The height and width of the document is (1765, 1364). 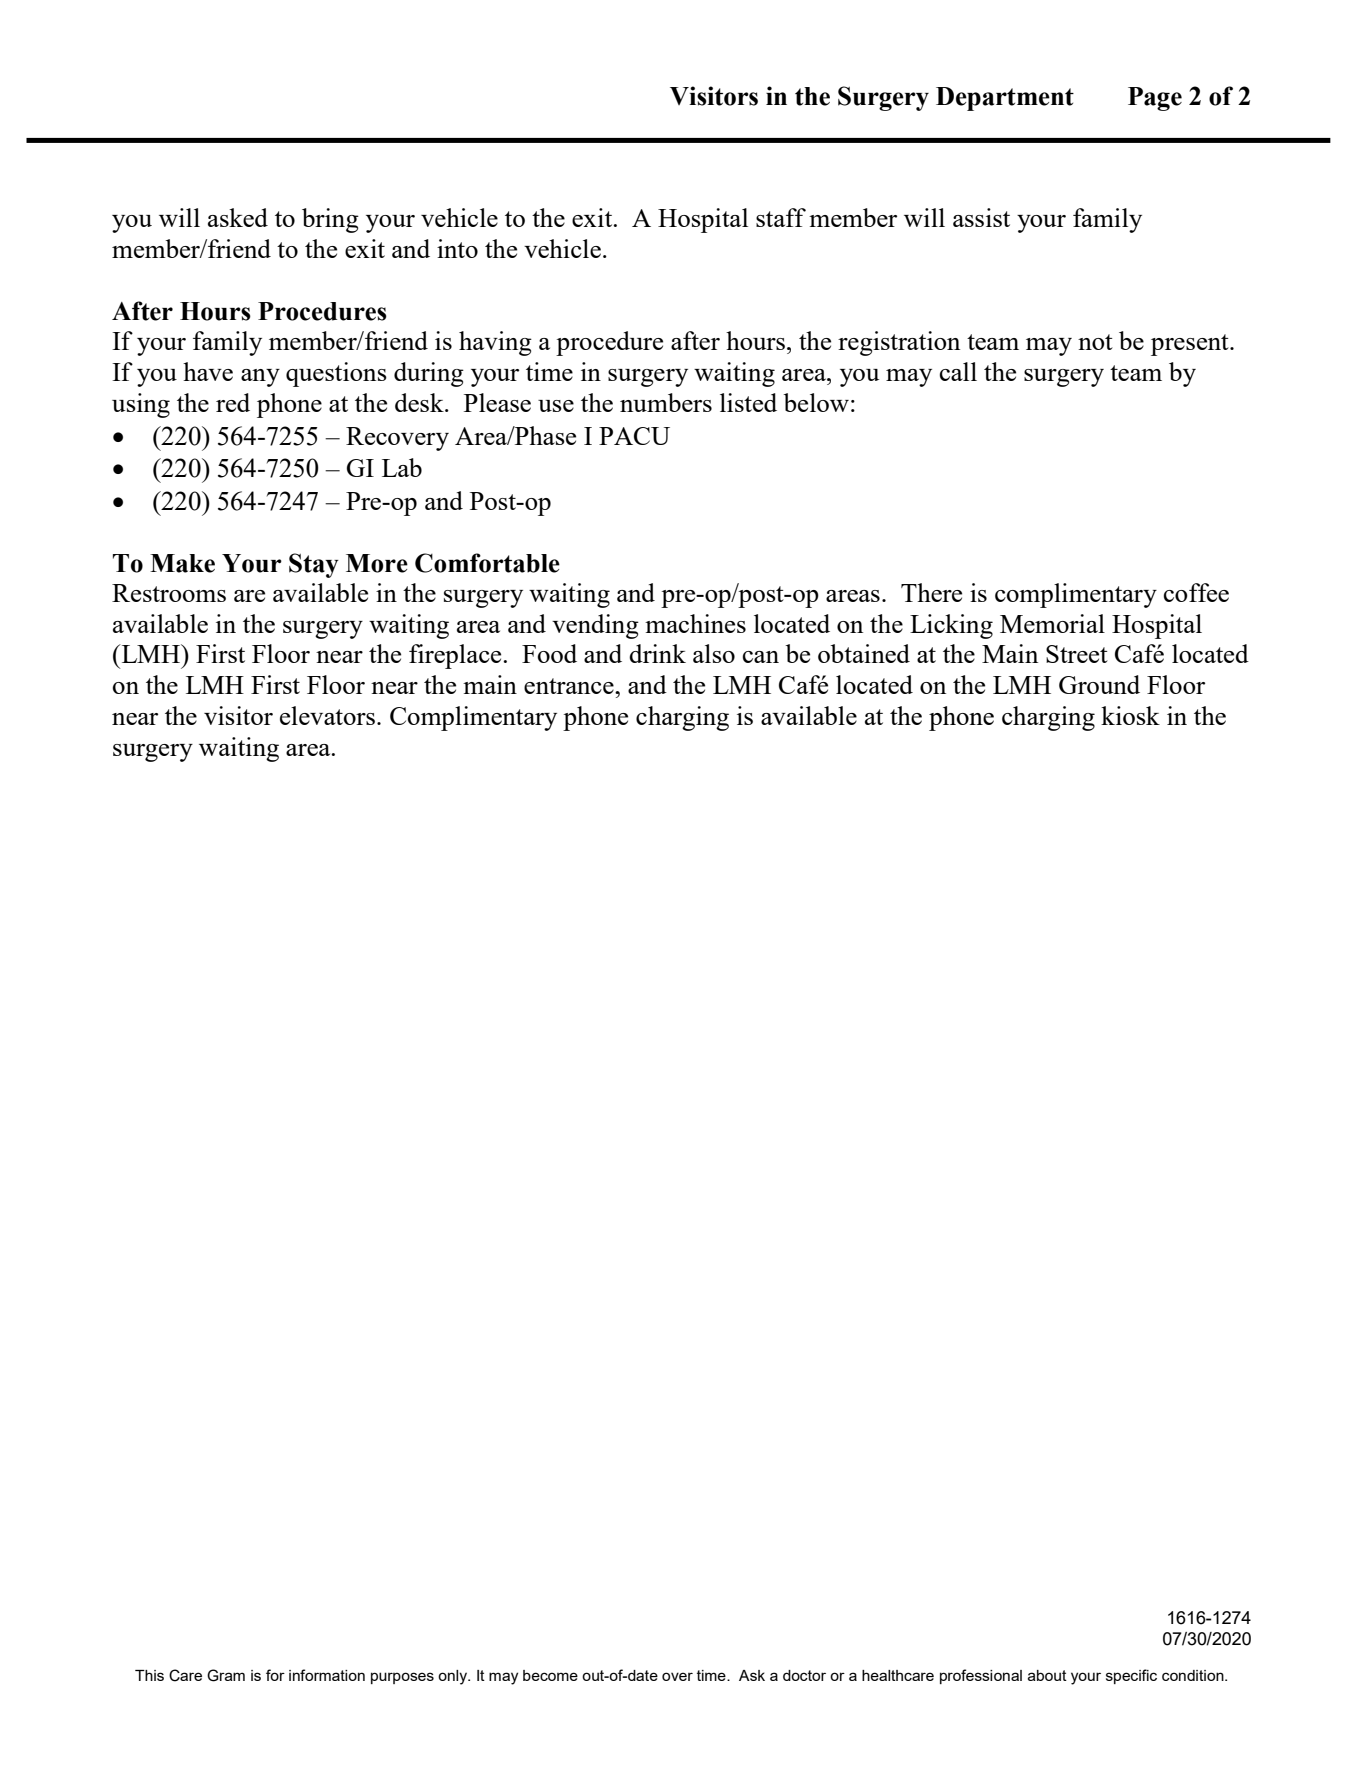 I want to click on Department, so click(x=1005, y=99).
